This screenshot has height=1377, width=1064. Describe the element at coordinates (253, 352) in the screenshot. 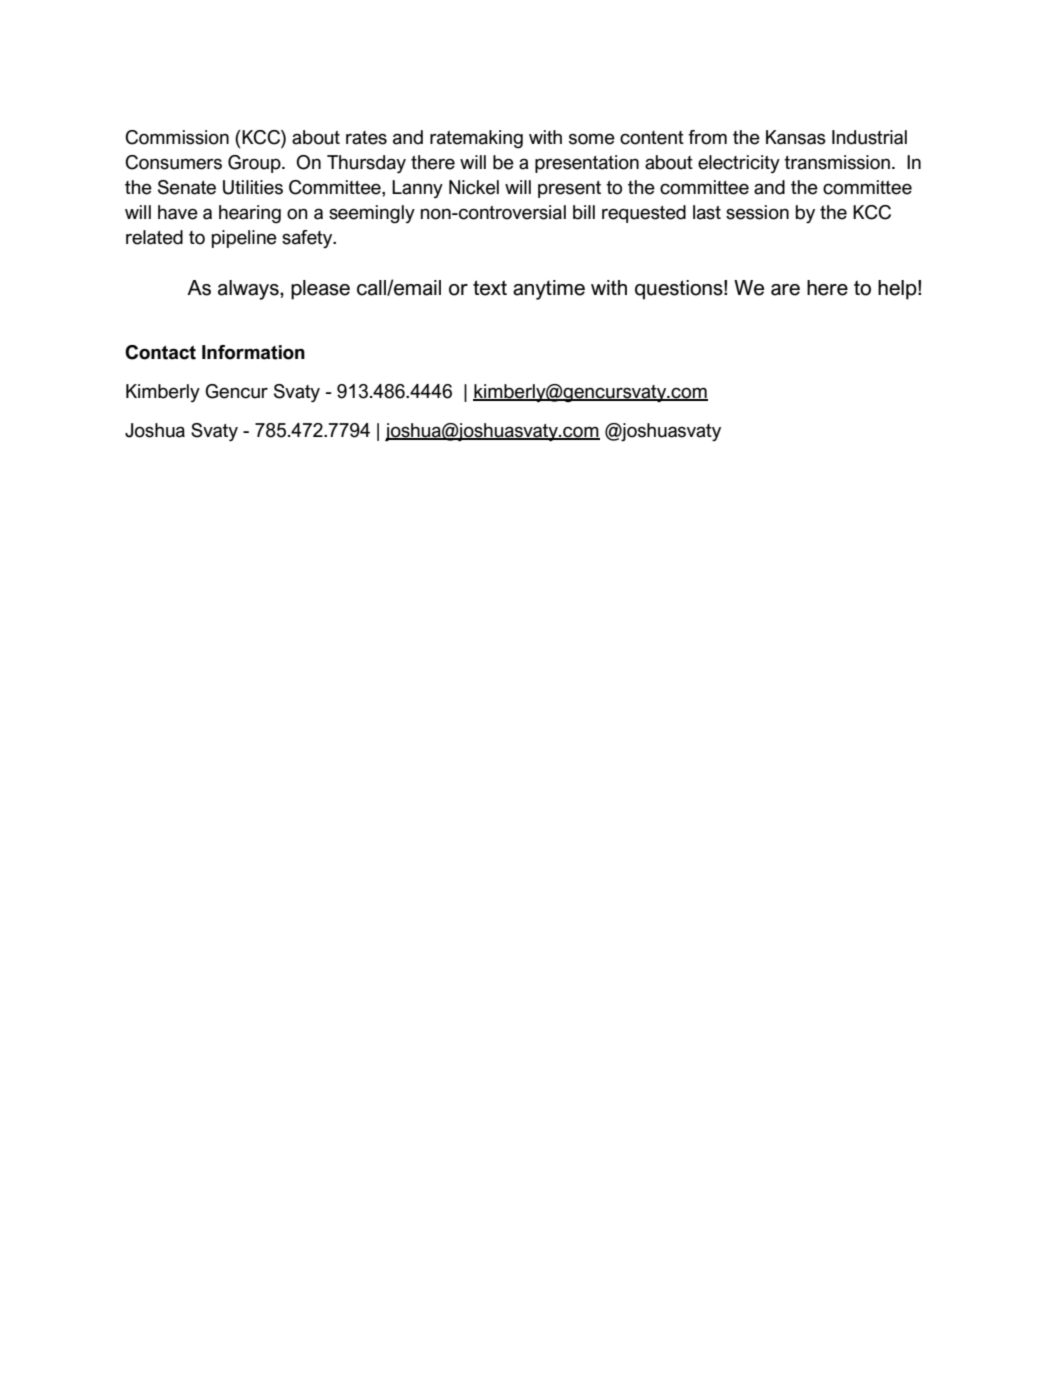

I see `Information` at that location.
